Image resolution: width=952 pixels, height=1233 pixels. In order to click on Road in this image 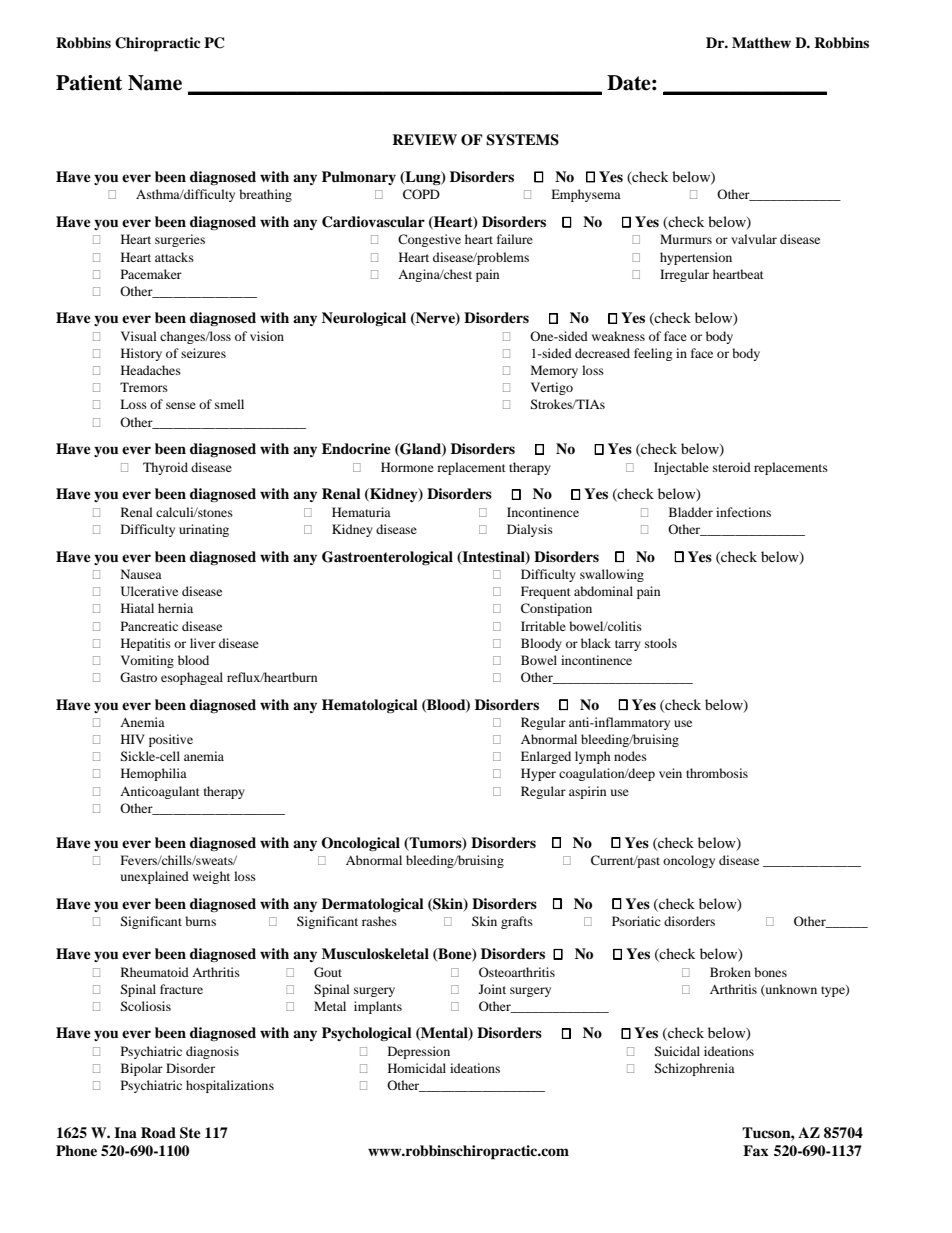, I will do `click(158, 1133)`.
